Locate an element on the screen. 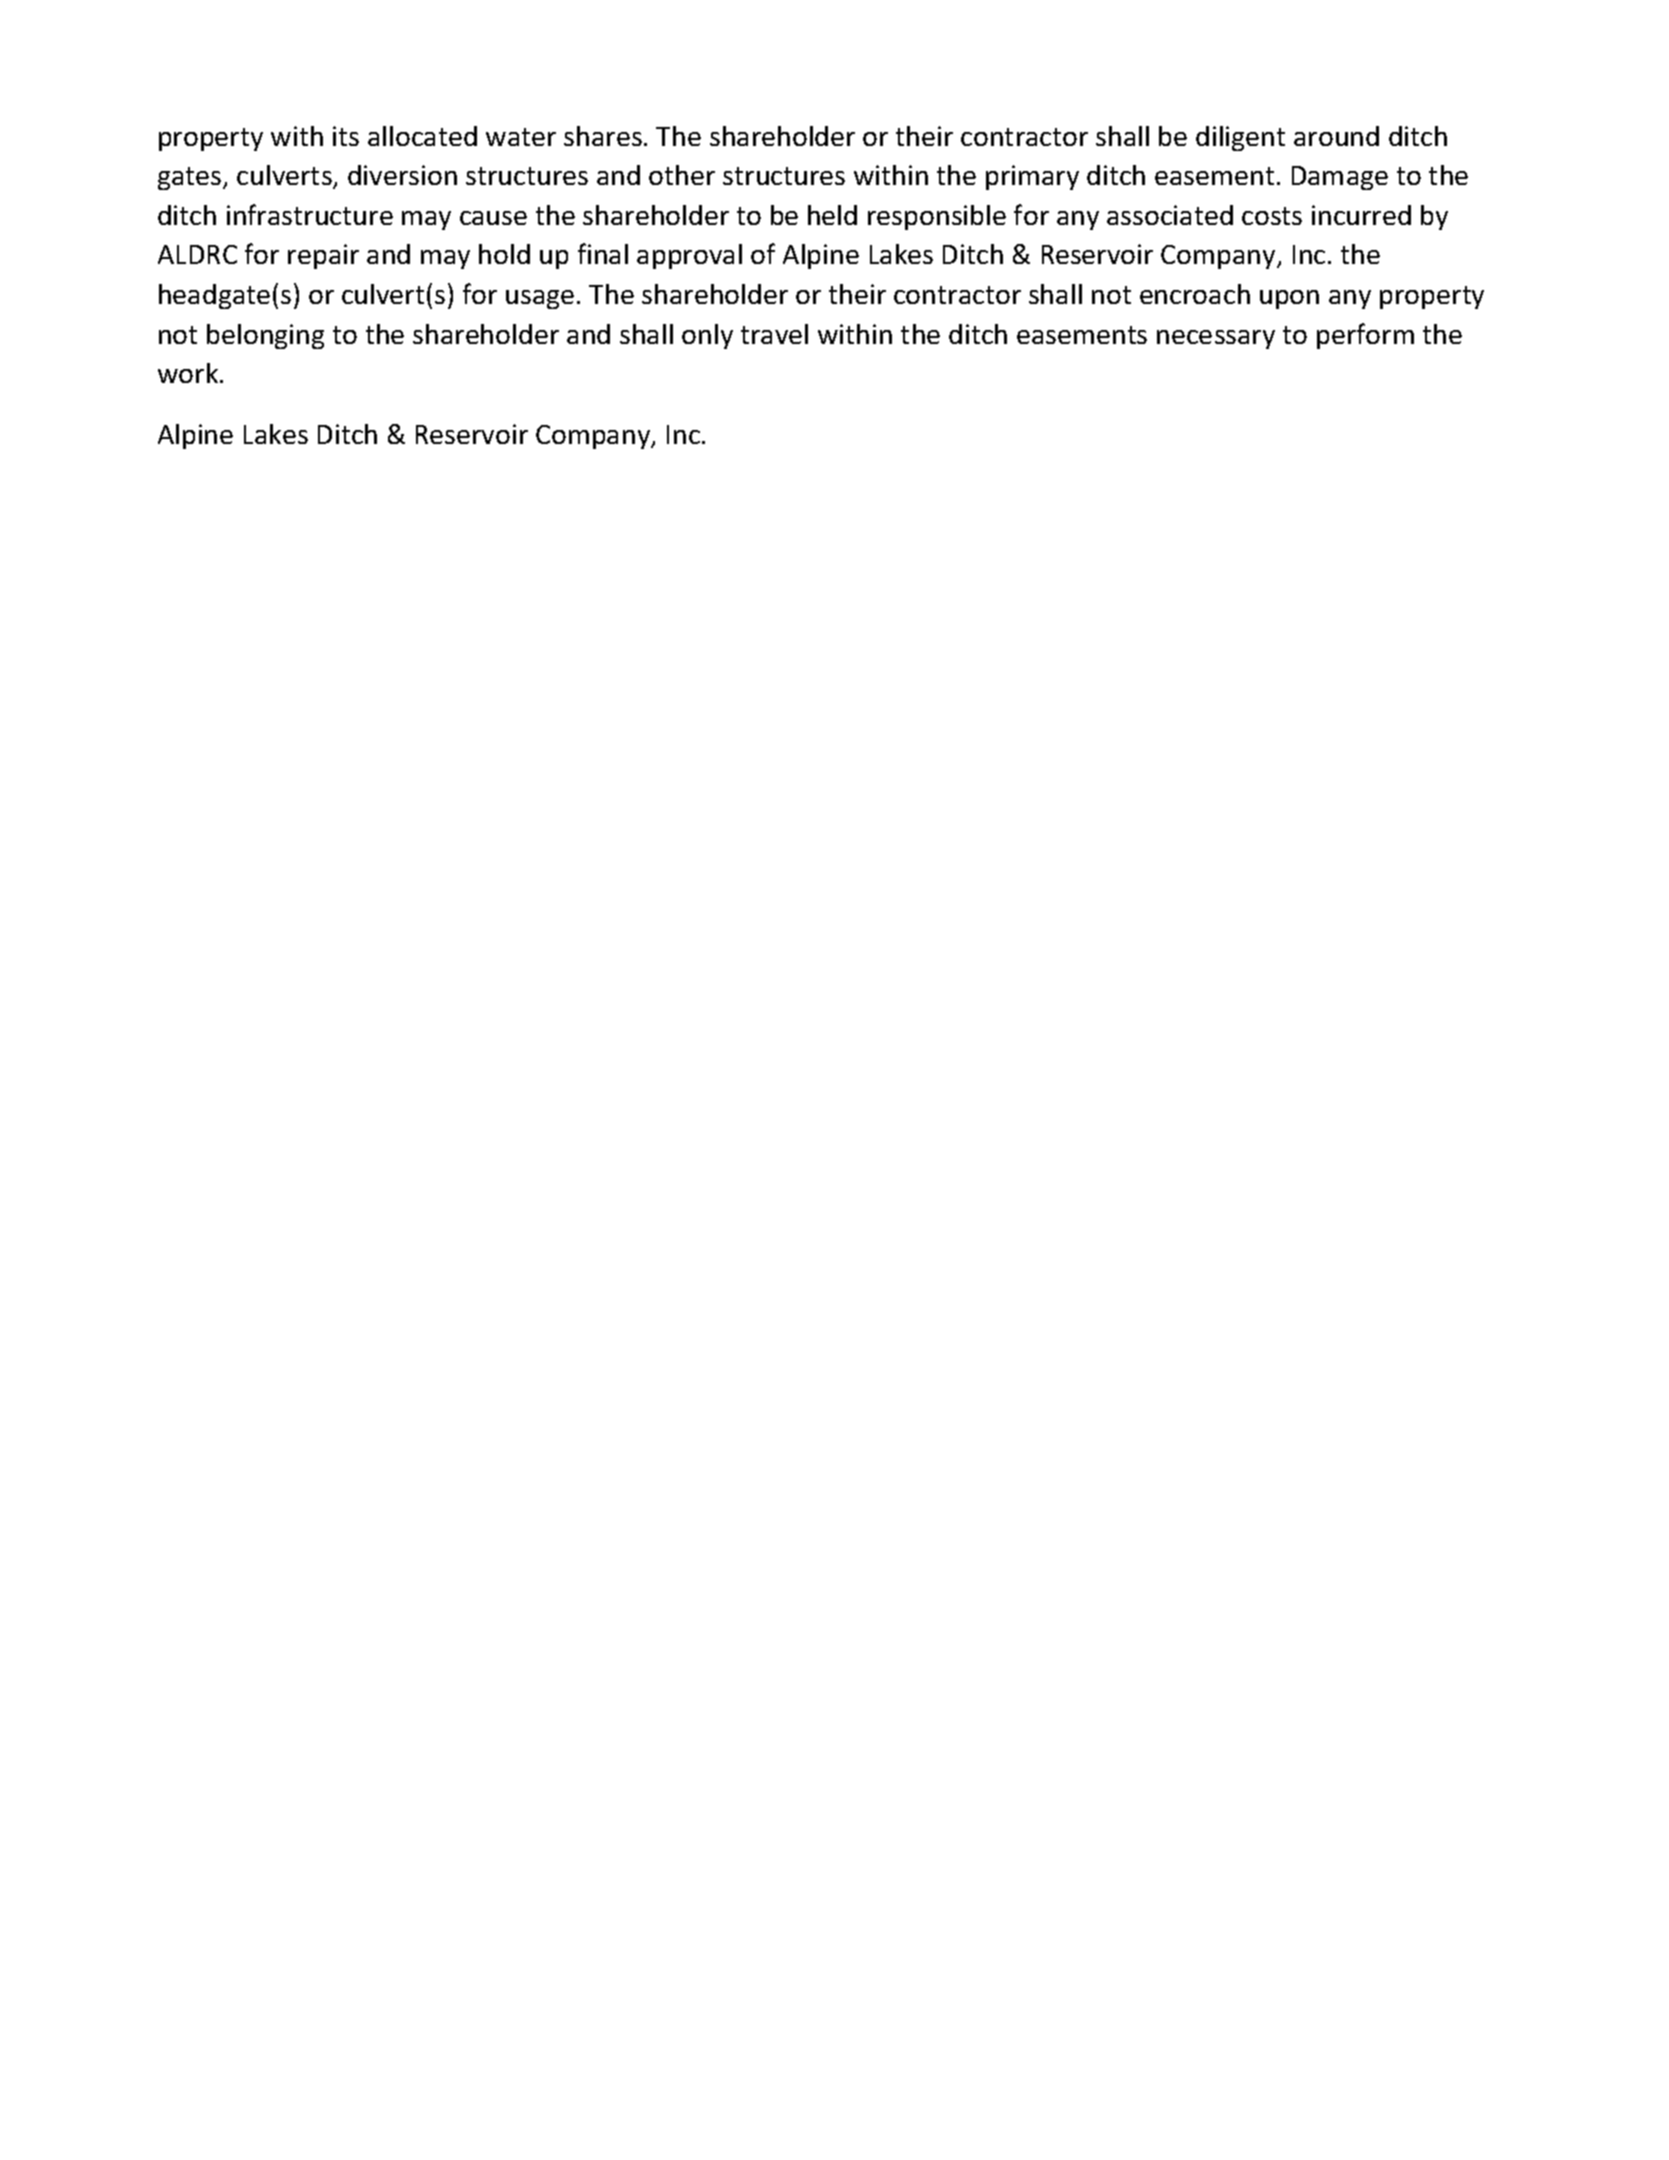 The width and height of the screenshot is (1669, 2160). shares is located at coordinates (603, 136).
